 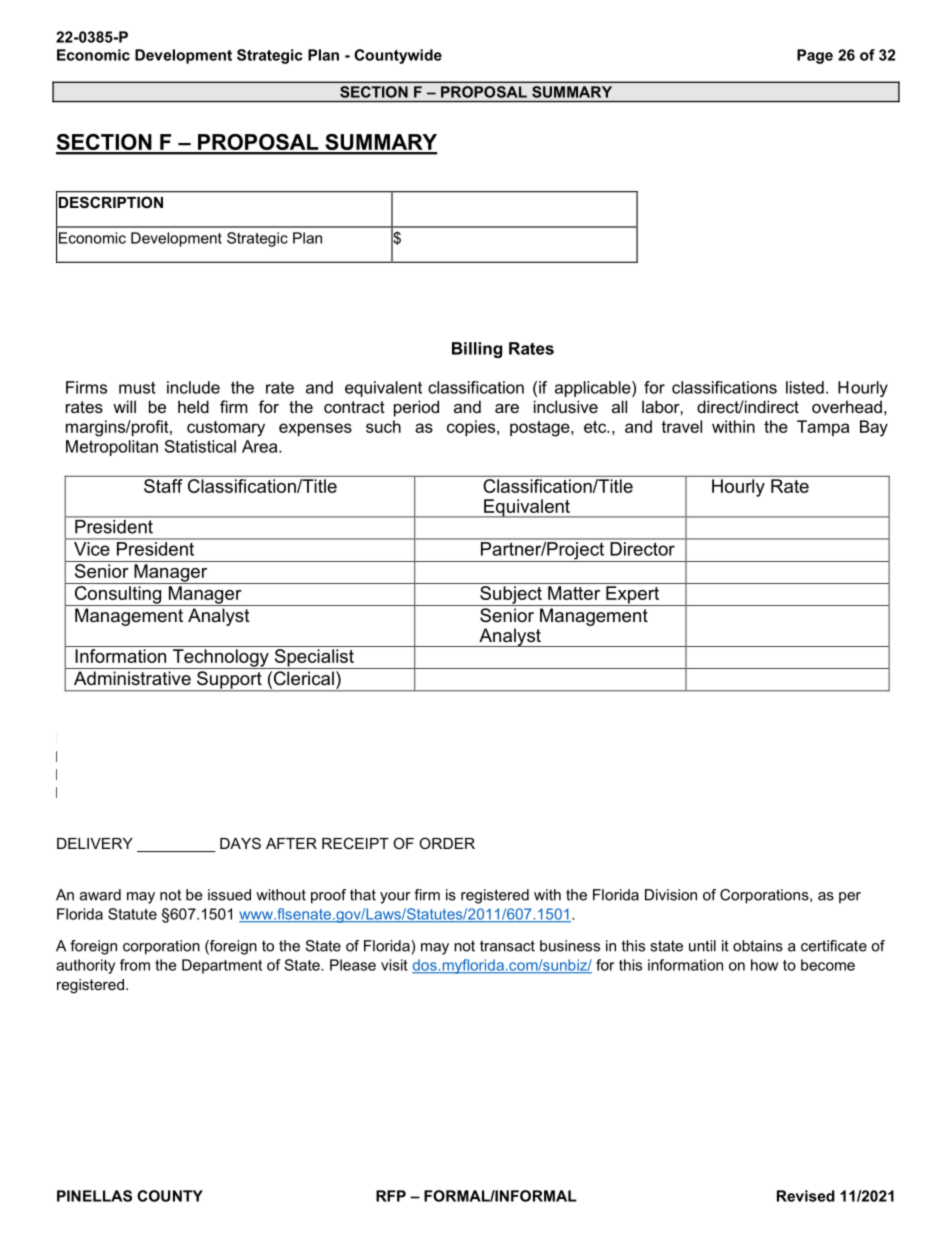 What do you see at coordinates (111, 202) in the image?
I see `DESCRIPTION` at bounding box center [111, 202].
